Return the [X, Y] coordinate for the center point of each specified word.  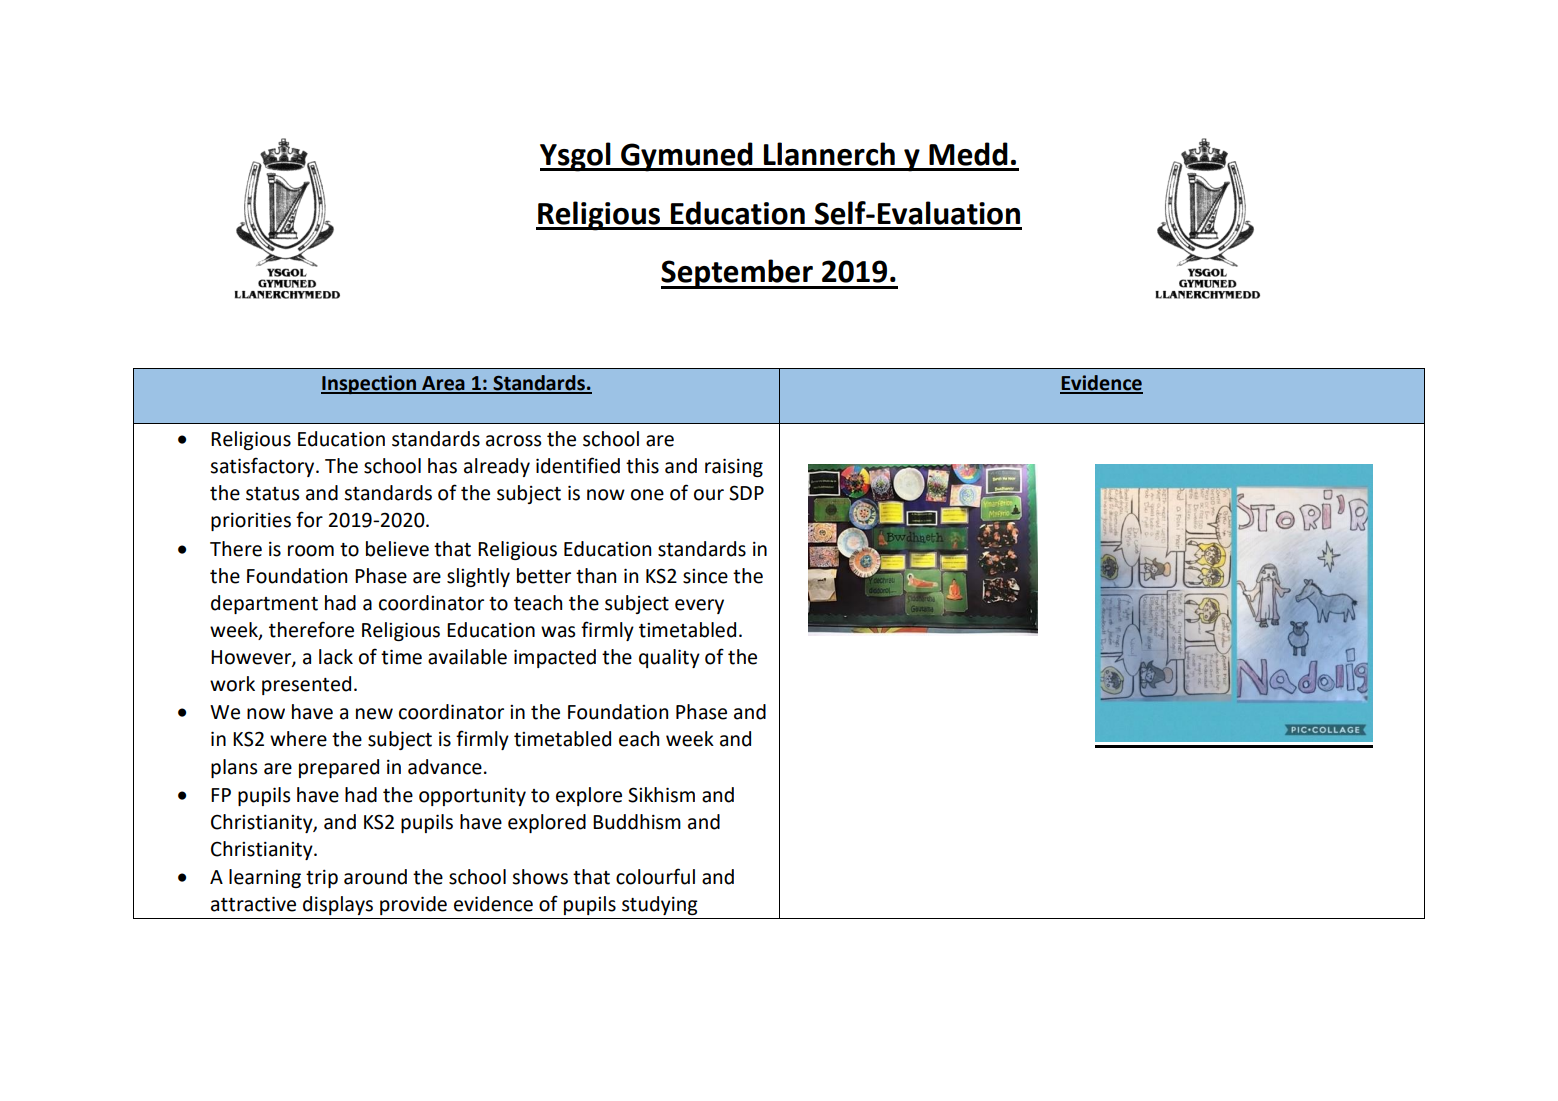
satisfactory [263, 467]
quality [669, 658]
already [497, 467]
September [738, 274]
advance [445, 767]
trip [322, 879]
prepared [339, 768]
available [467, 657]
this [642, 466]
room [311, 551]
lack [336, 657]
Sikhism [661, 795]
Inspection [369, 384]
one [647, 495]
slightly [478, 577]
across [513, 441]
